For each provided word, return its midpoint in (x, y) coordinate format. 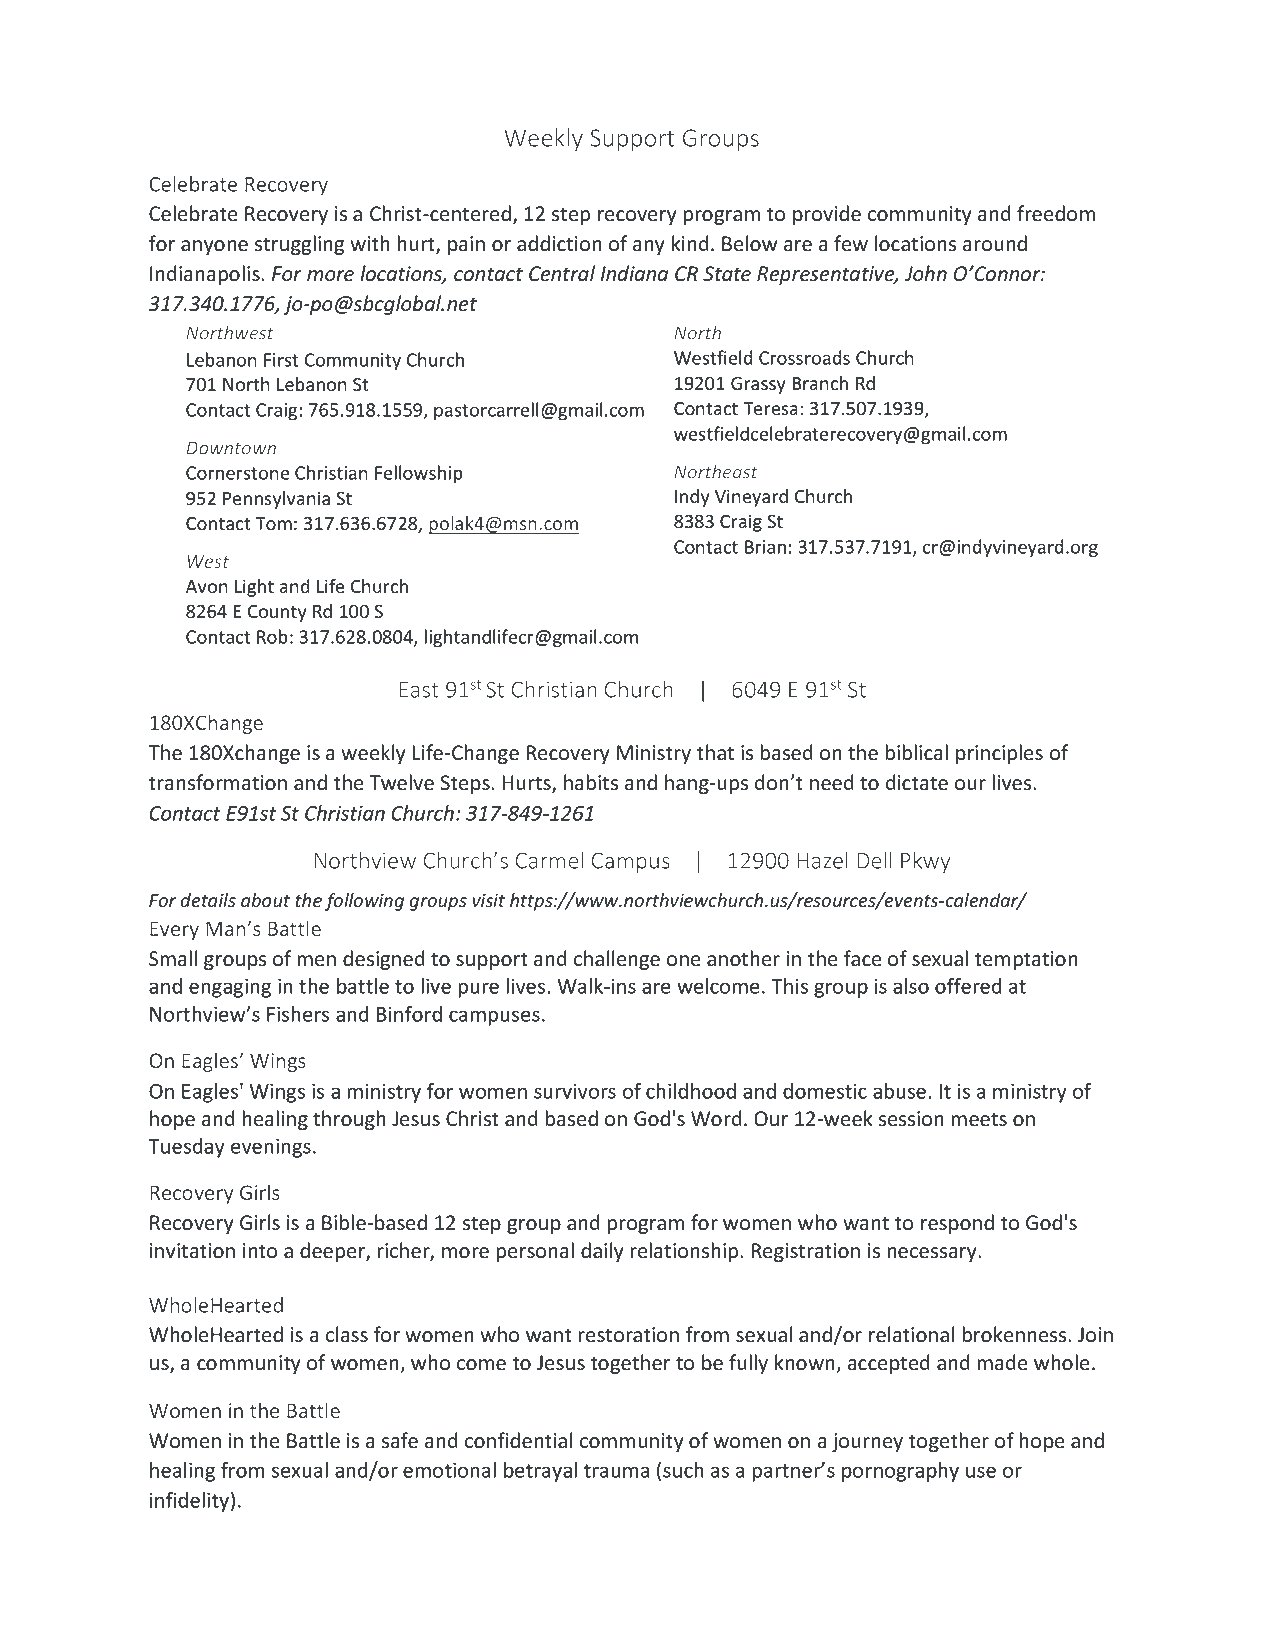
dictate (917, 782)
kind (690, 243)
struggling (299, 245)
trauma (617, 1471)
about (265, 900)
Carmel (549, 860)
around (995, 243)
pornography (900, 1472)
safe (400, 1440)
